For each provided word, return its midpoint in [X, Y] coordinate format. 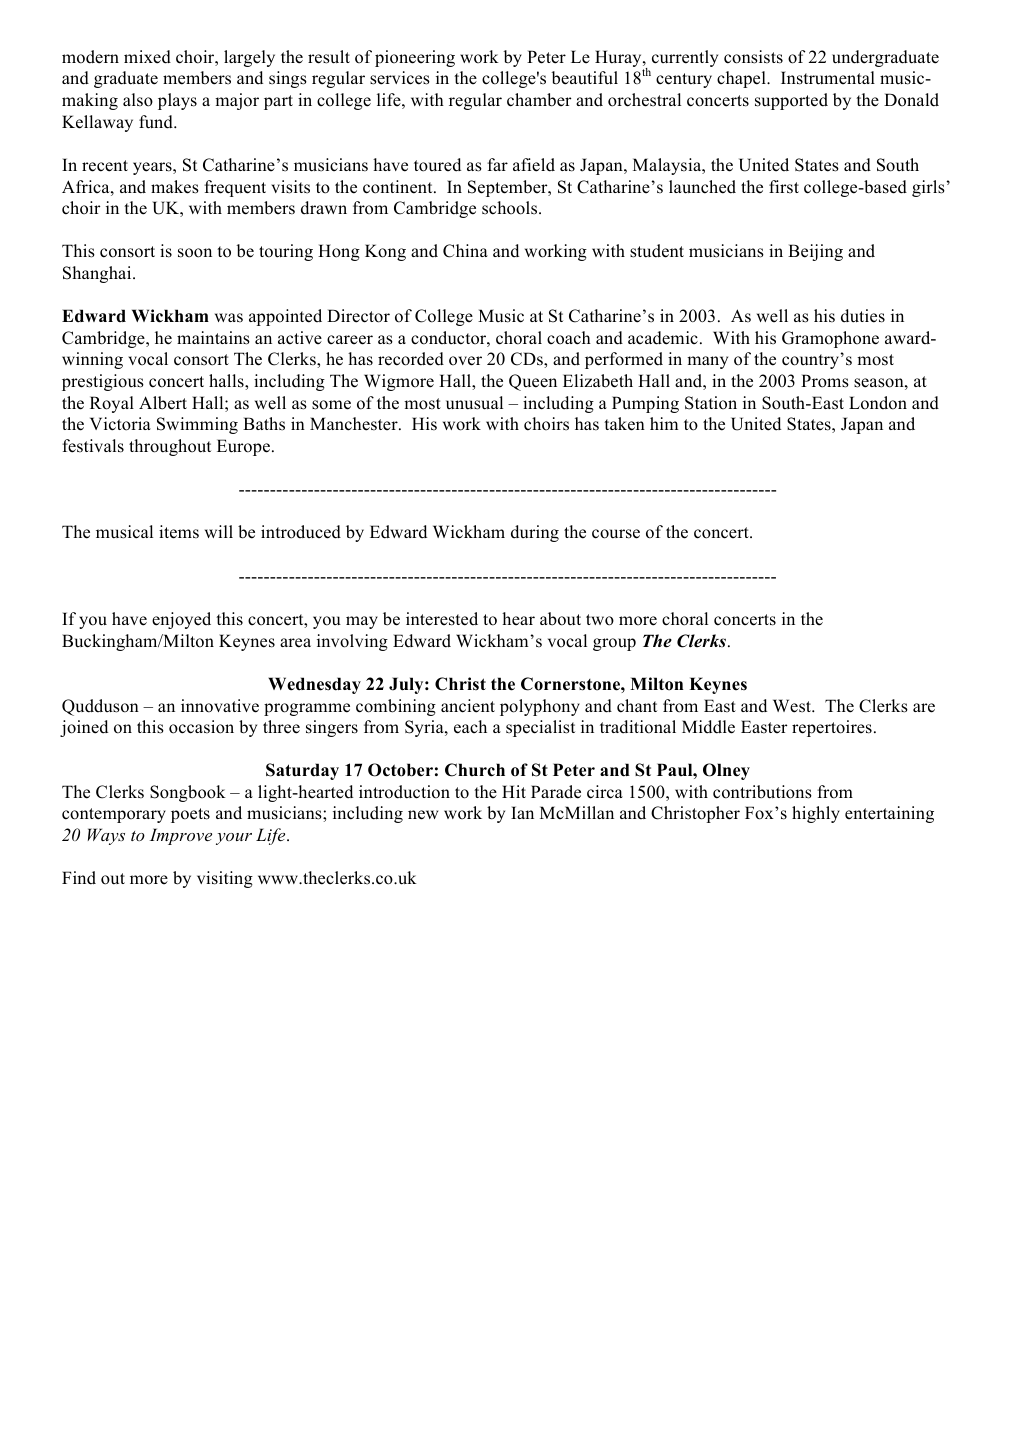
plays [177, 101]
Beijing [815, 252]
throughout [170, 447]
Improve [181, 836]
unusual [474, 403]
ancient [468, 706]
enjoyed [181, 620]
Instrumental [828, 78]
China [465, 251]
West [793, 706]
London [878, 403]
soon [195, 253]
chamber [539, 100]
